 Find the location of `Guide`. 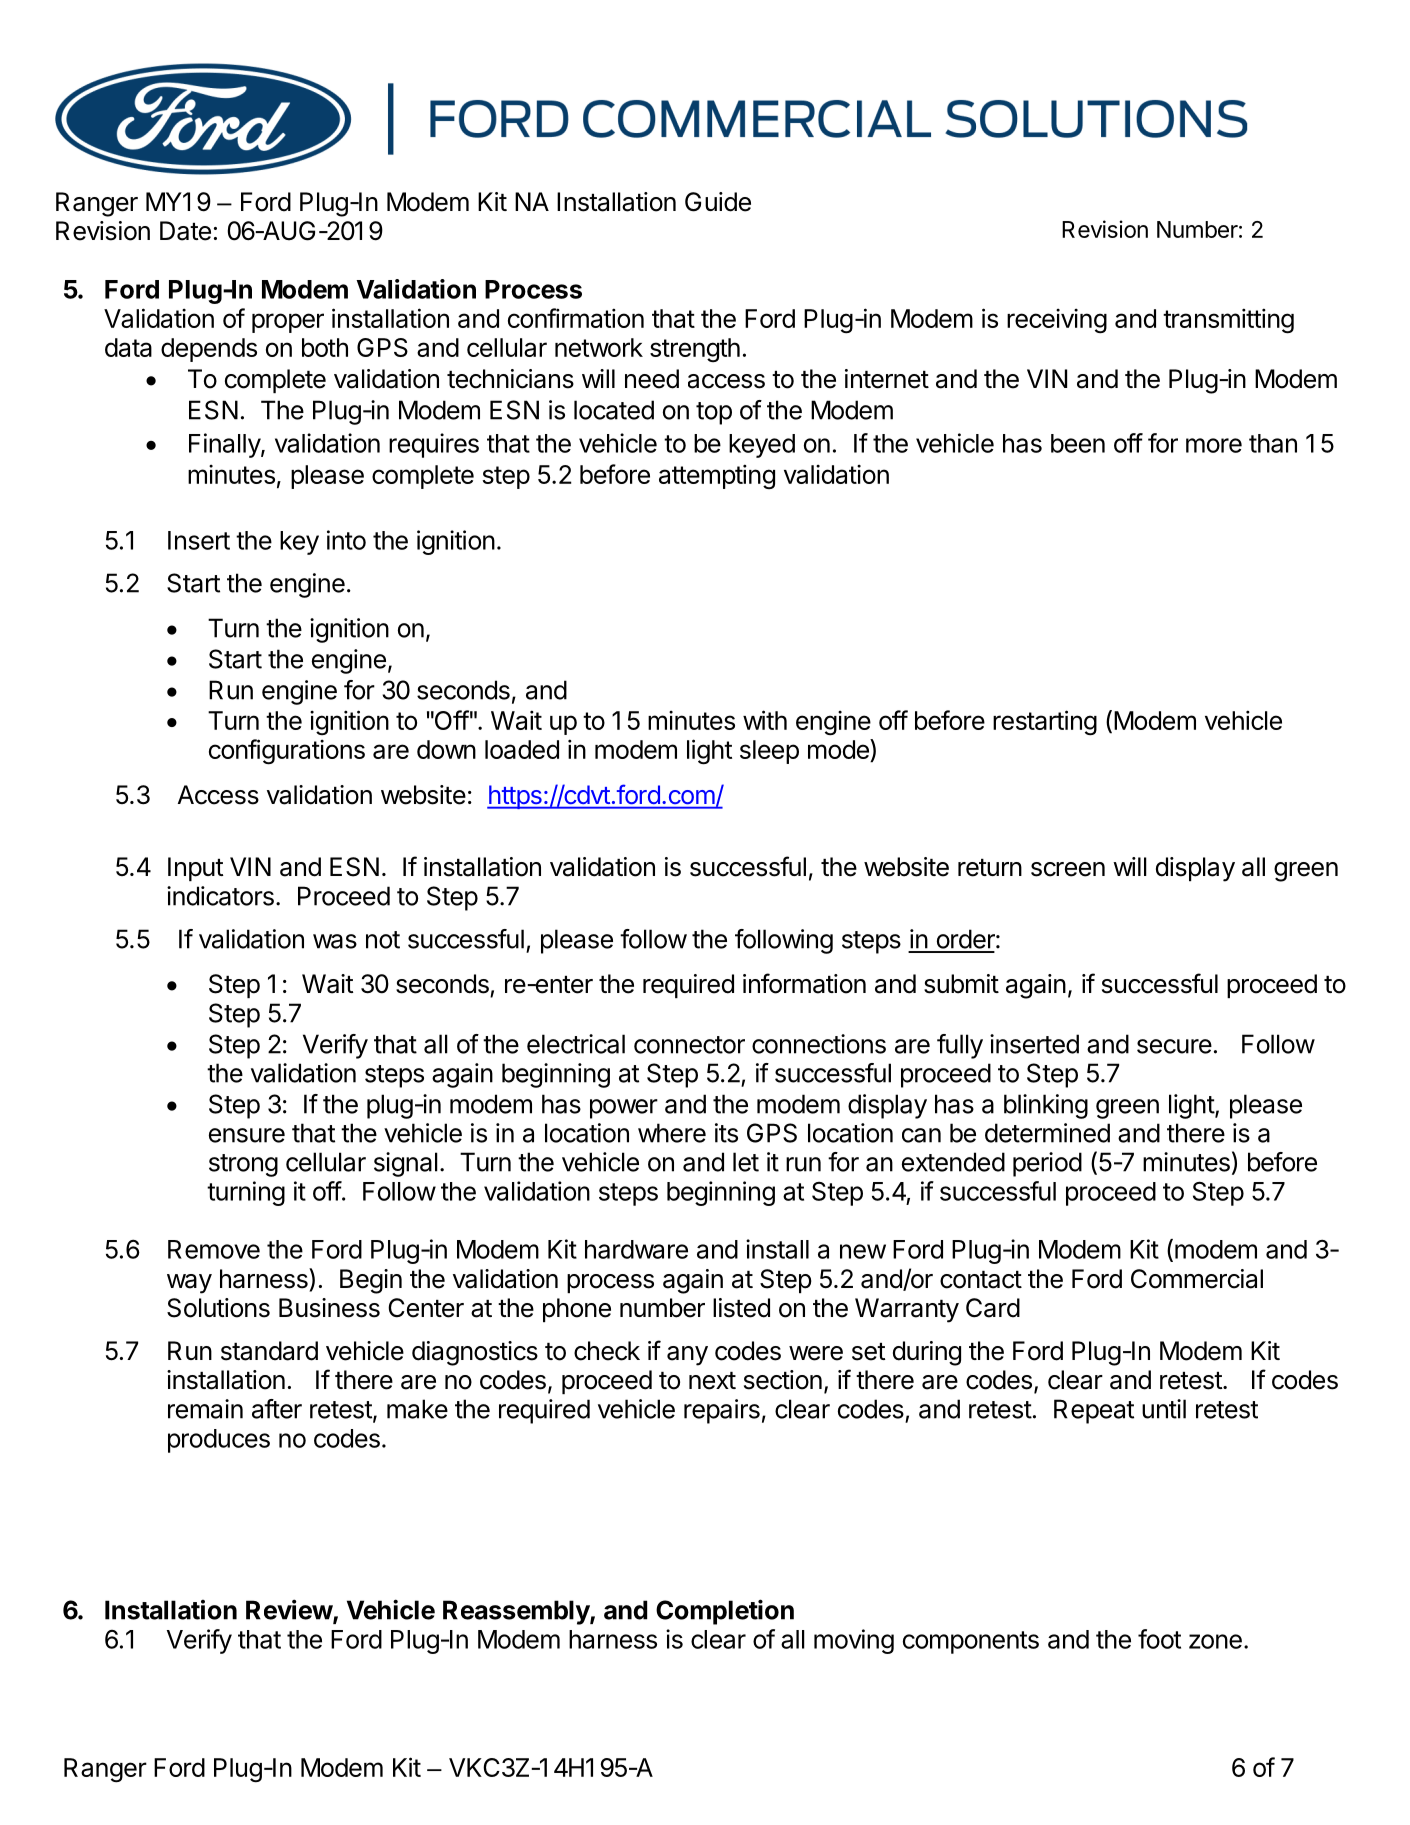

Guide is located at coordinates (718, 202).
